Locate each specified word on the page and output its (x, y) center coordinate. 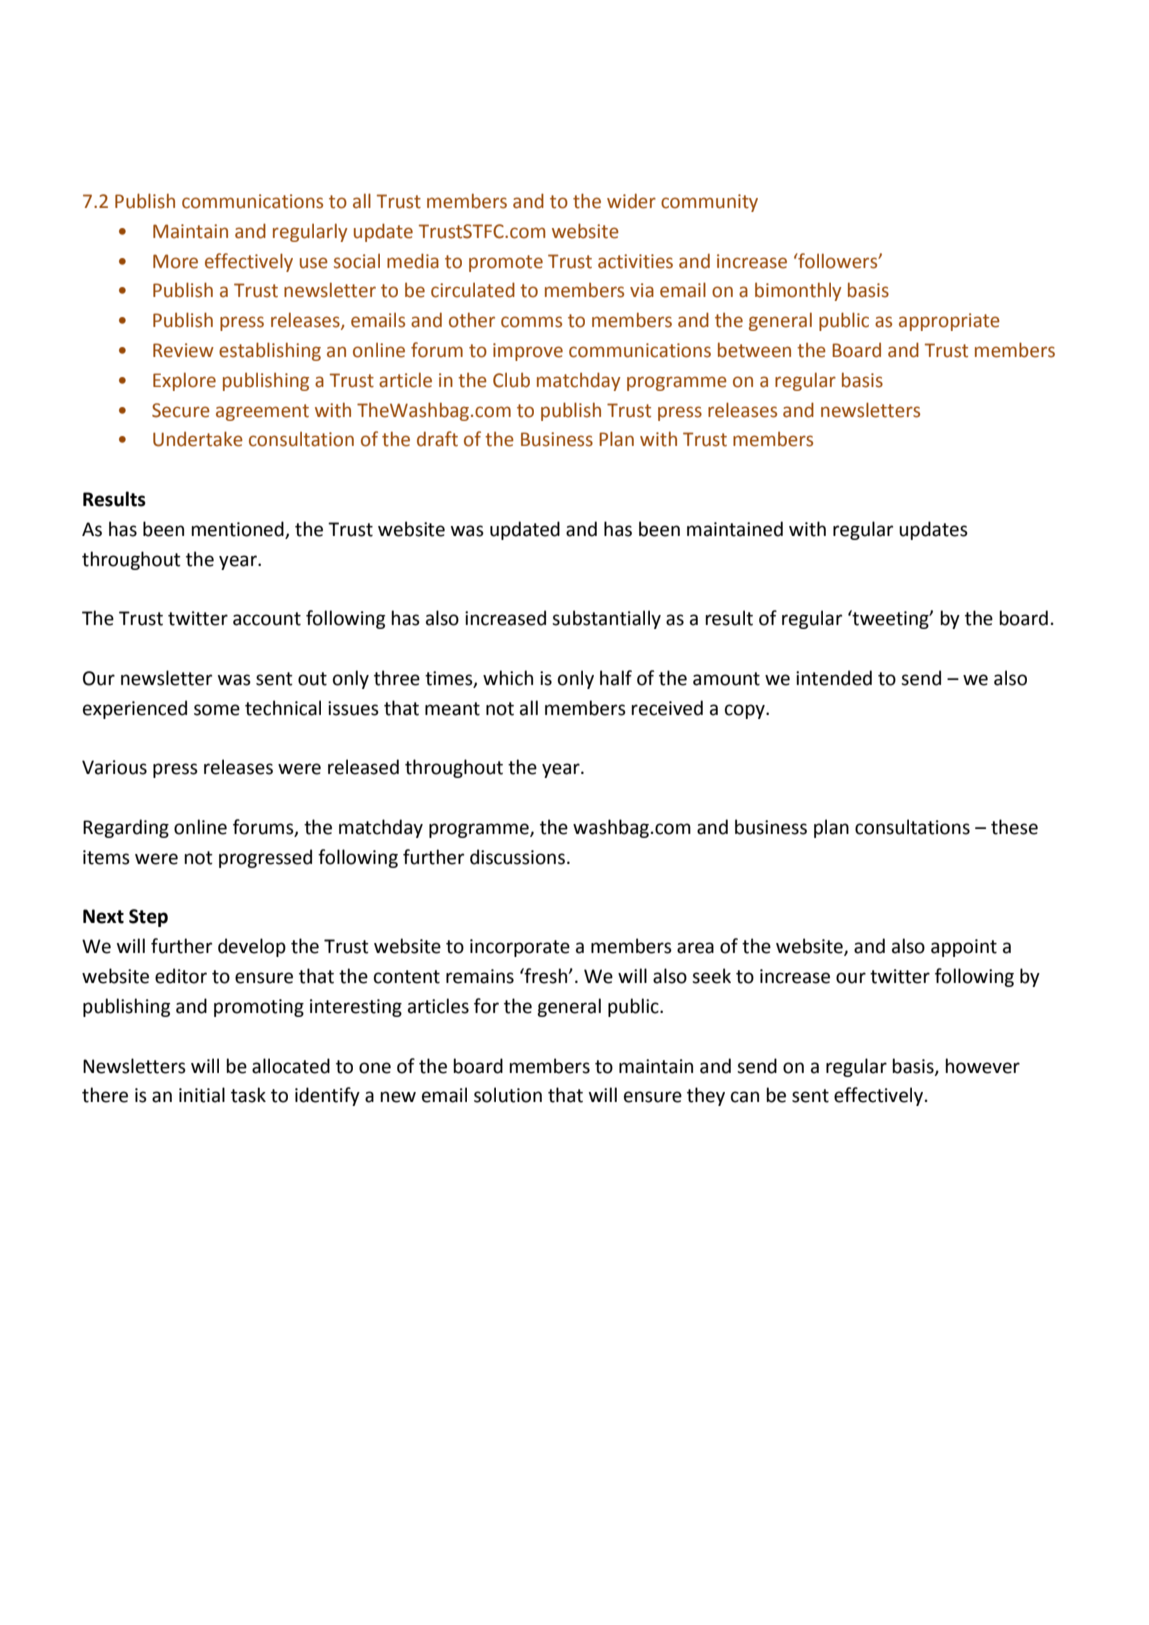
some (217, 710)
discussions (517, 857)
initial (202, 1095)
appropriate (949, 322)
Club (511, 380)
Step (148, 918)
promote (506, 263)
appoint (964, 948)
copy (746, 711)
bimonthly (798, 291)
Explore (184, 381)
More (175, 261)
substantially (606, 619)
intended (834, 678)
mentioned (238, 530)
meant (452, 709)
